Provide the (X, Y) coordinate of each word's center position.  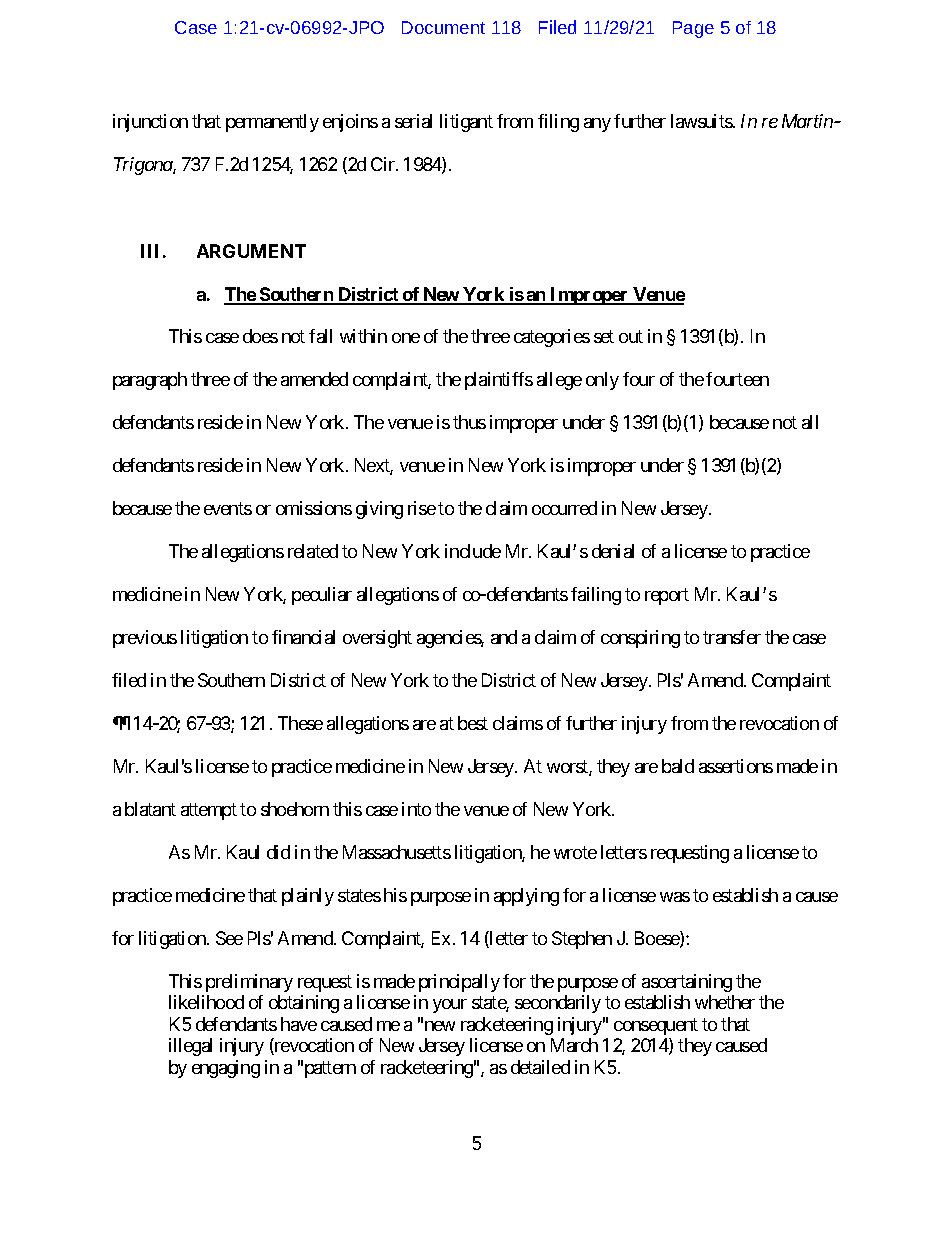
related (313, 551)
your (450, 1006)
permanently (272, 123)
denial (613, 551)
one (406, 338)
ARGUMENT (251, 251)
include (473, 551)
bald (678, 766)
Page (693, 29)
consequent (656, 1026)
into (416, 809)
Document (443, 27)
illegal (190, 1047)
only (602, 381)
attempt (209, 811)
